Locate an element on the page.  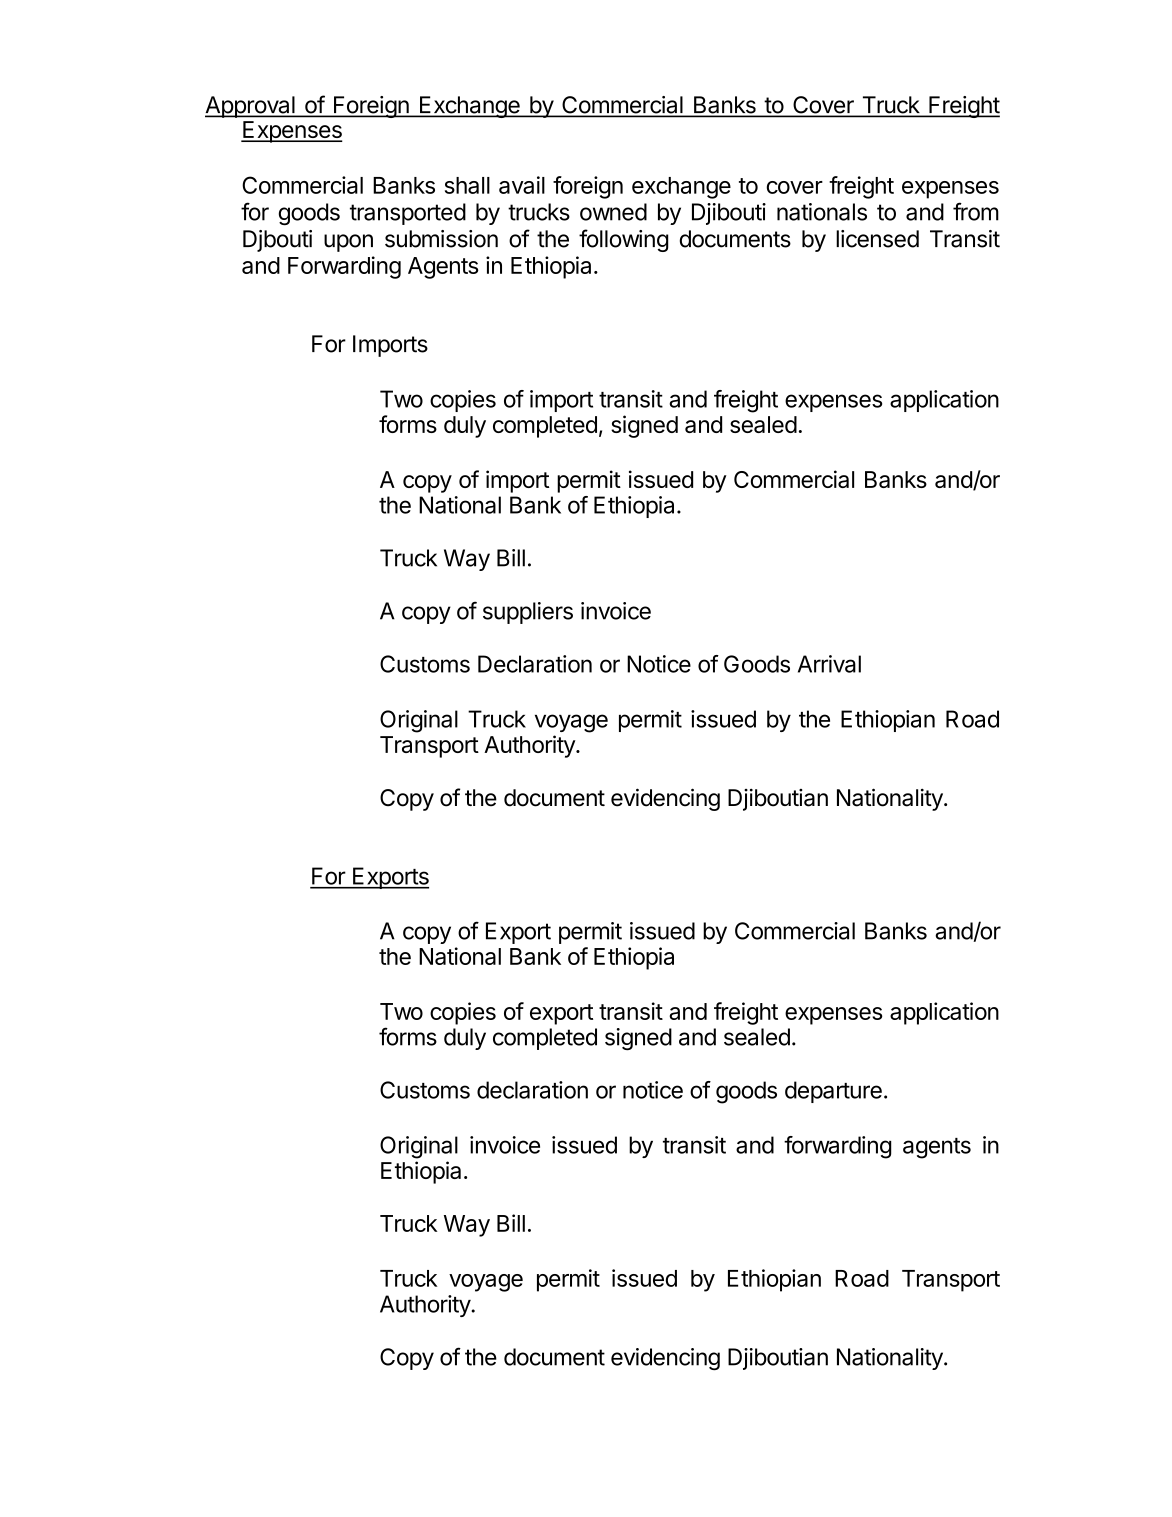
departure is located at coordinates (833, 1092).
